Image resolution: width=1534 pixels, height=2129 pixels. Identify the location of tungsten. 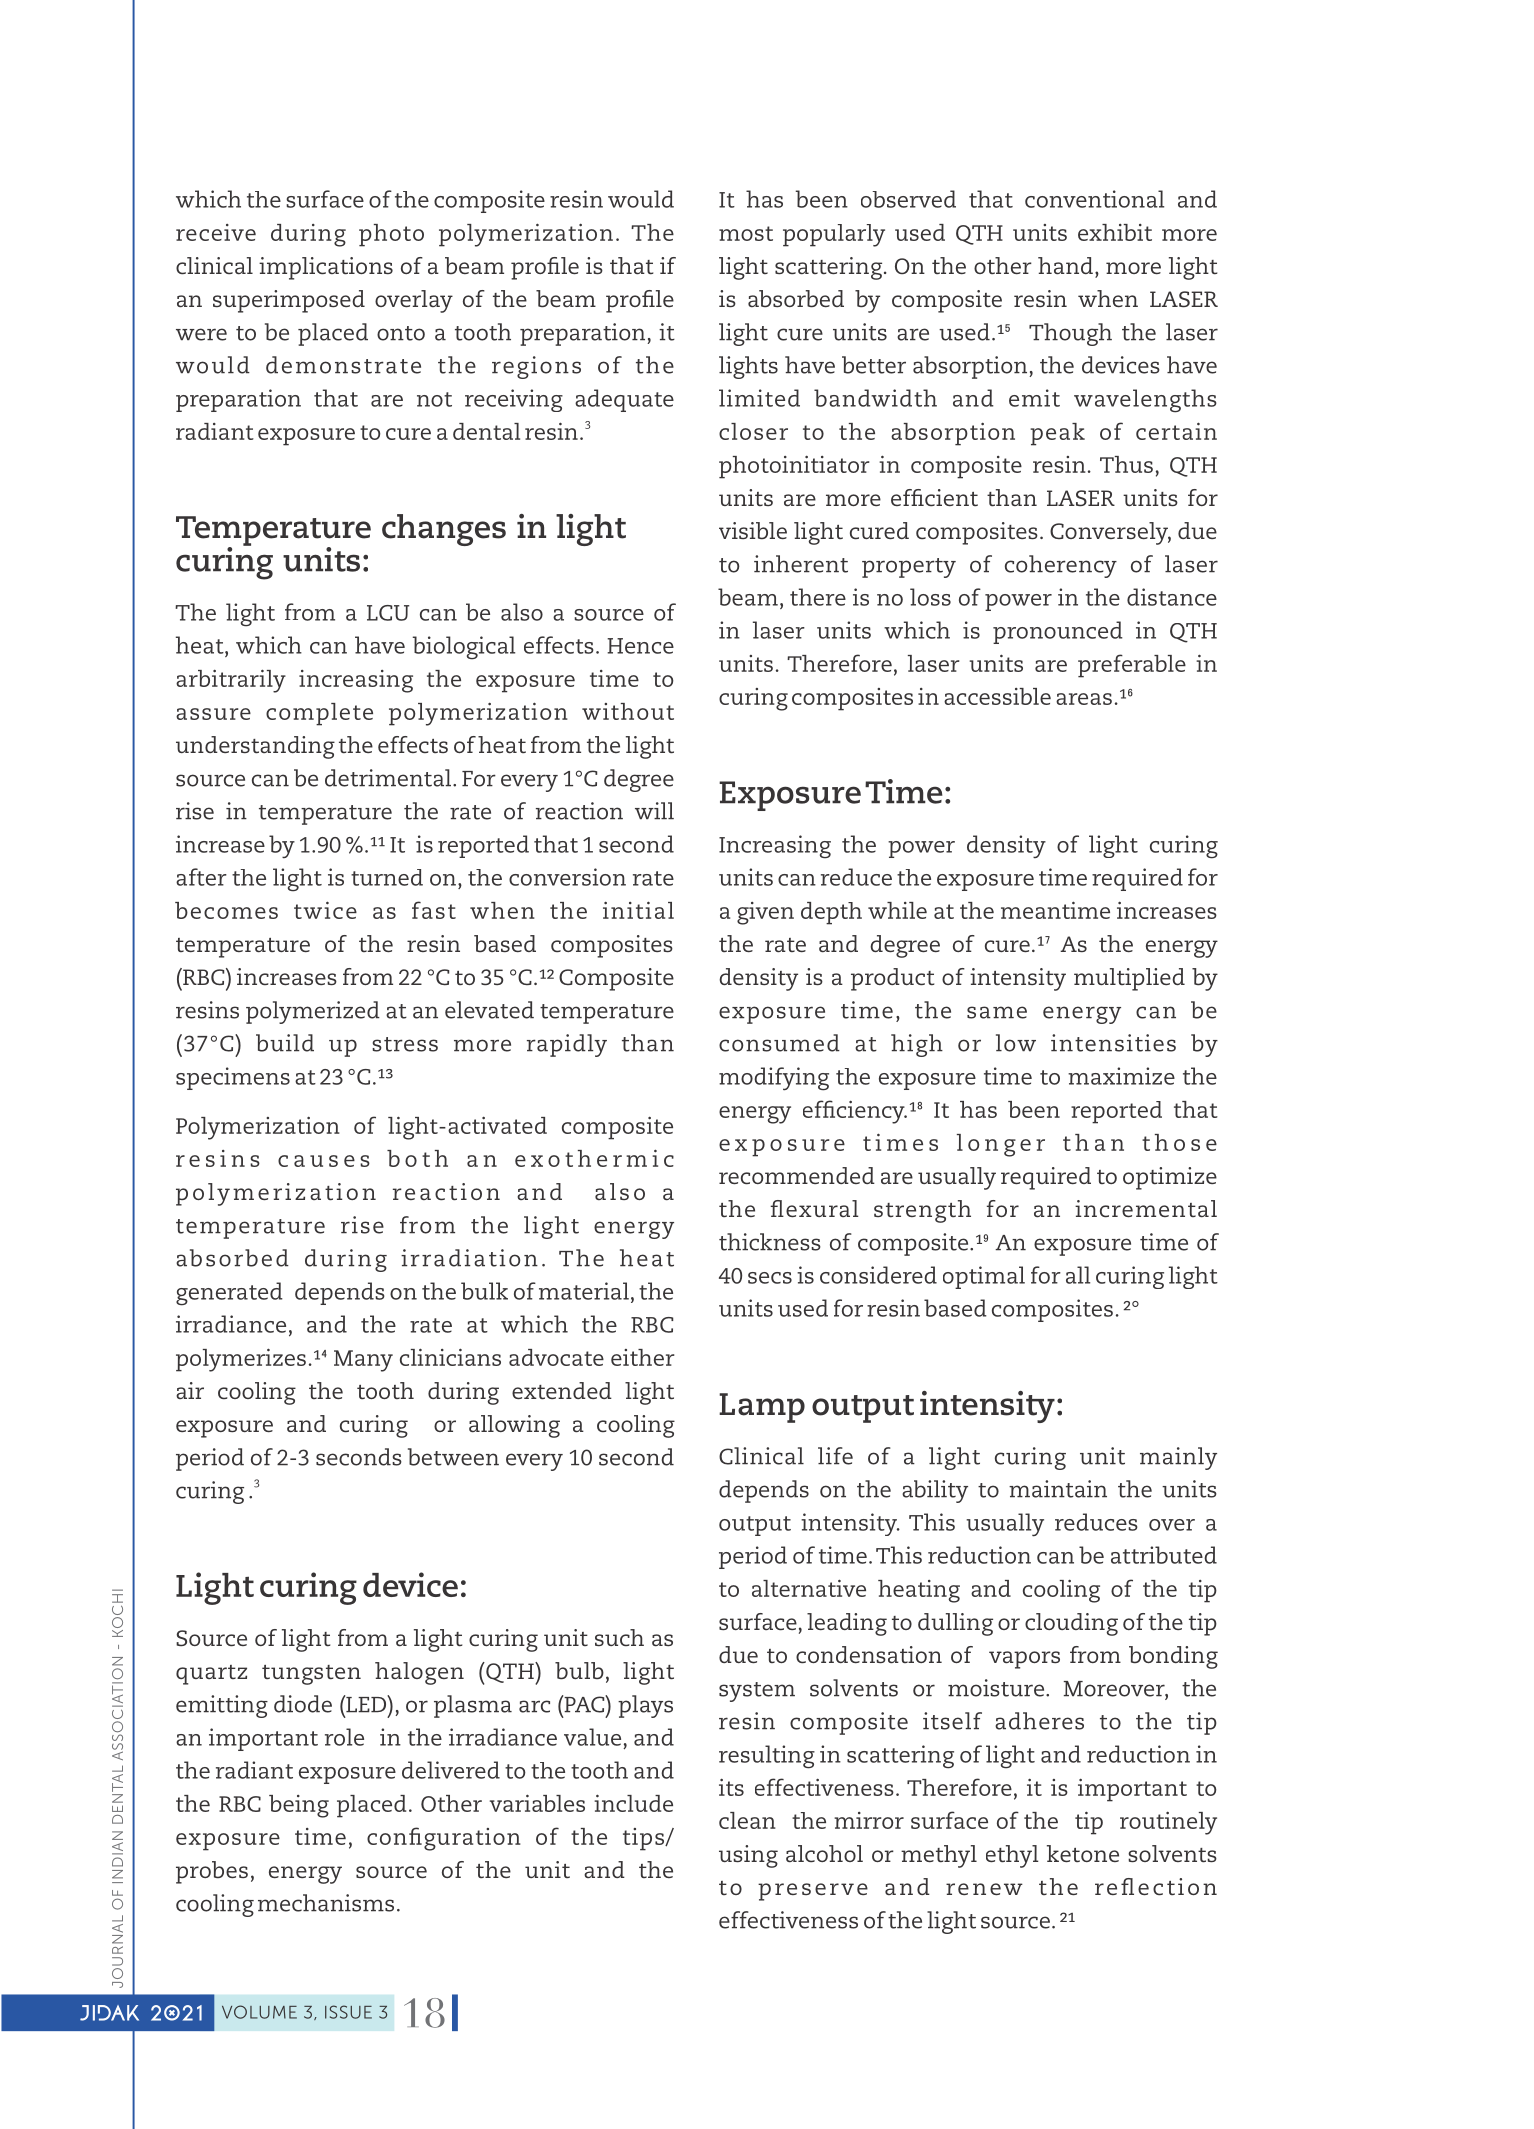
(311, 1675).
